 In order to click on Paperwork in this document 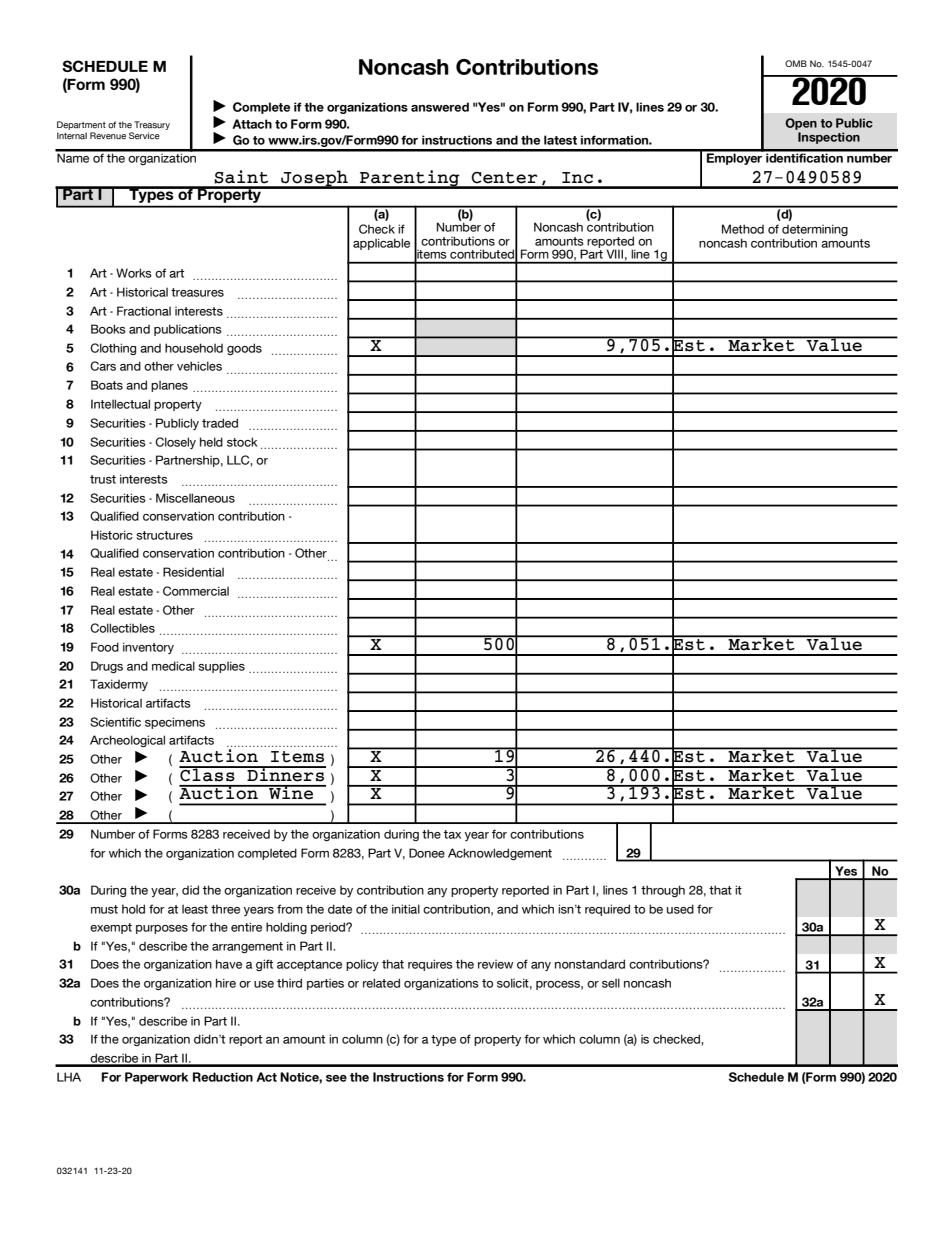, I will do `click(156, 1078)`.
